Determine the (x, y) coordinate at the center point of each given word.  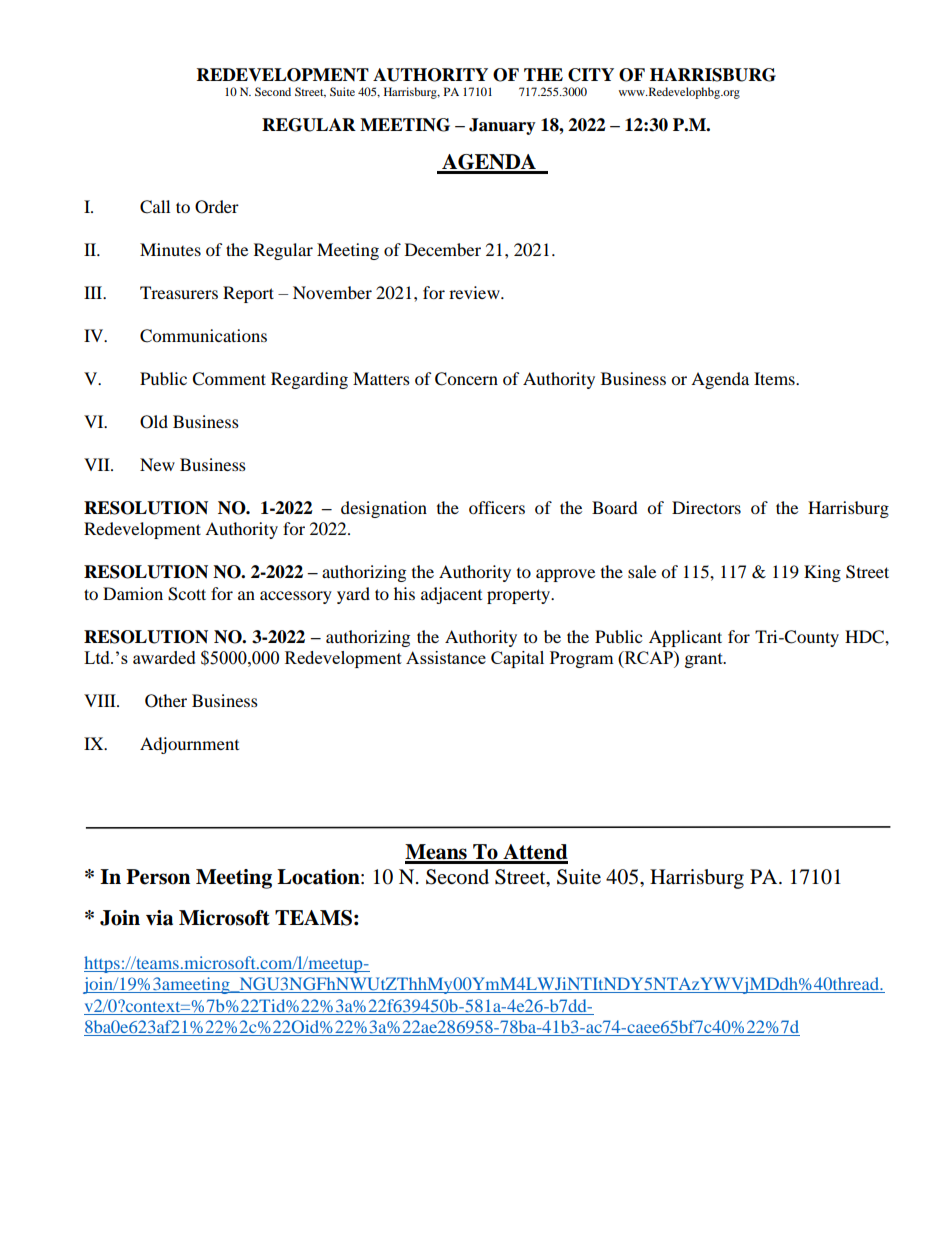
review (475, 292)
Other (166, 701)
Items (775, 378)
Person (158, 877)
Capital (517, 659)
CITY (591, 75)
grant (705, 660)
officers (497, 507)
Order (217, 207)
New (157, 464)
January (502, 126)
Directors (706, 507)
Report (248, 294)
